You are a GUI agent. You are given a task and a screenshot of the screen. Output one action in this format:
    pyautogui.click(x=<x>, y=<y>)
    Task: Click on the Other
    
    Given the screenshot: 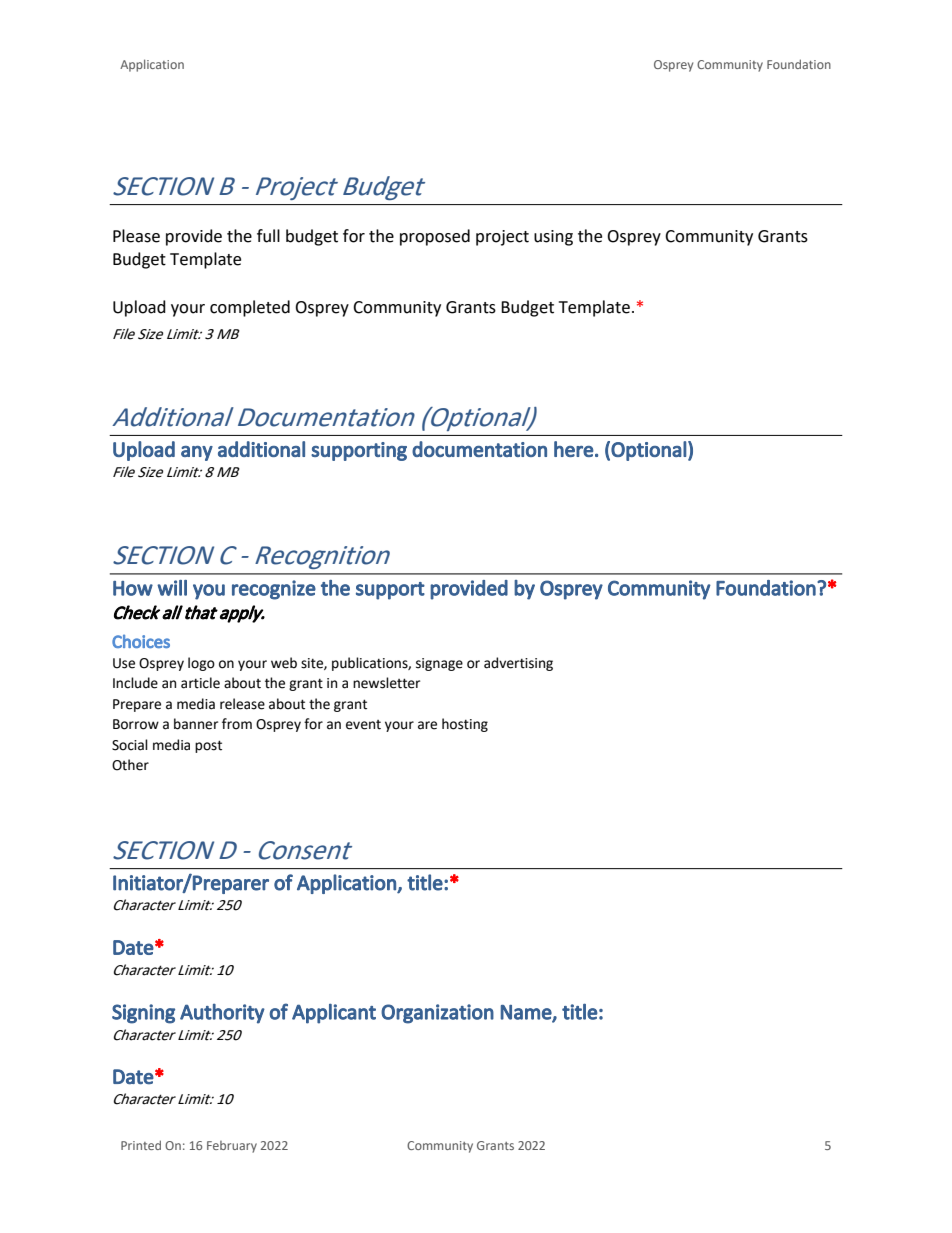 What is the action you would take?
    pyautogui.click(x=130, y=765)
